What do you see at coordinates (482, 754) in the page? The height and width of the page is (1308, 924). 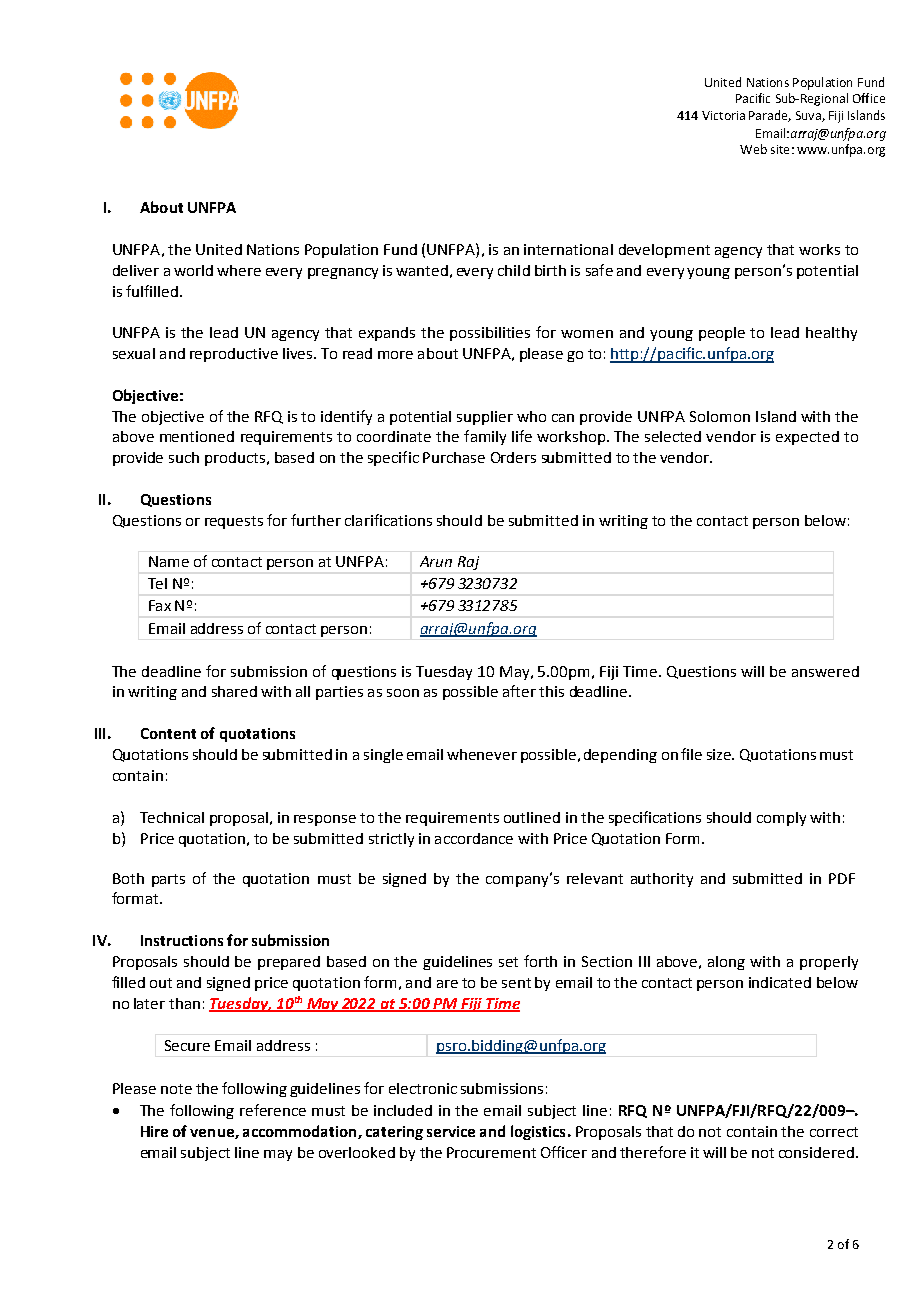 I see `whenever` at bounding box center [482, 754].
